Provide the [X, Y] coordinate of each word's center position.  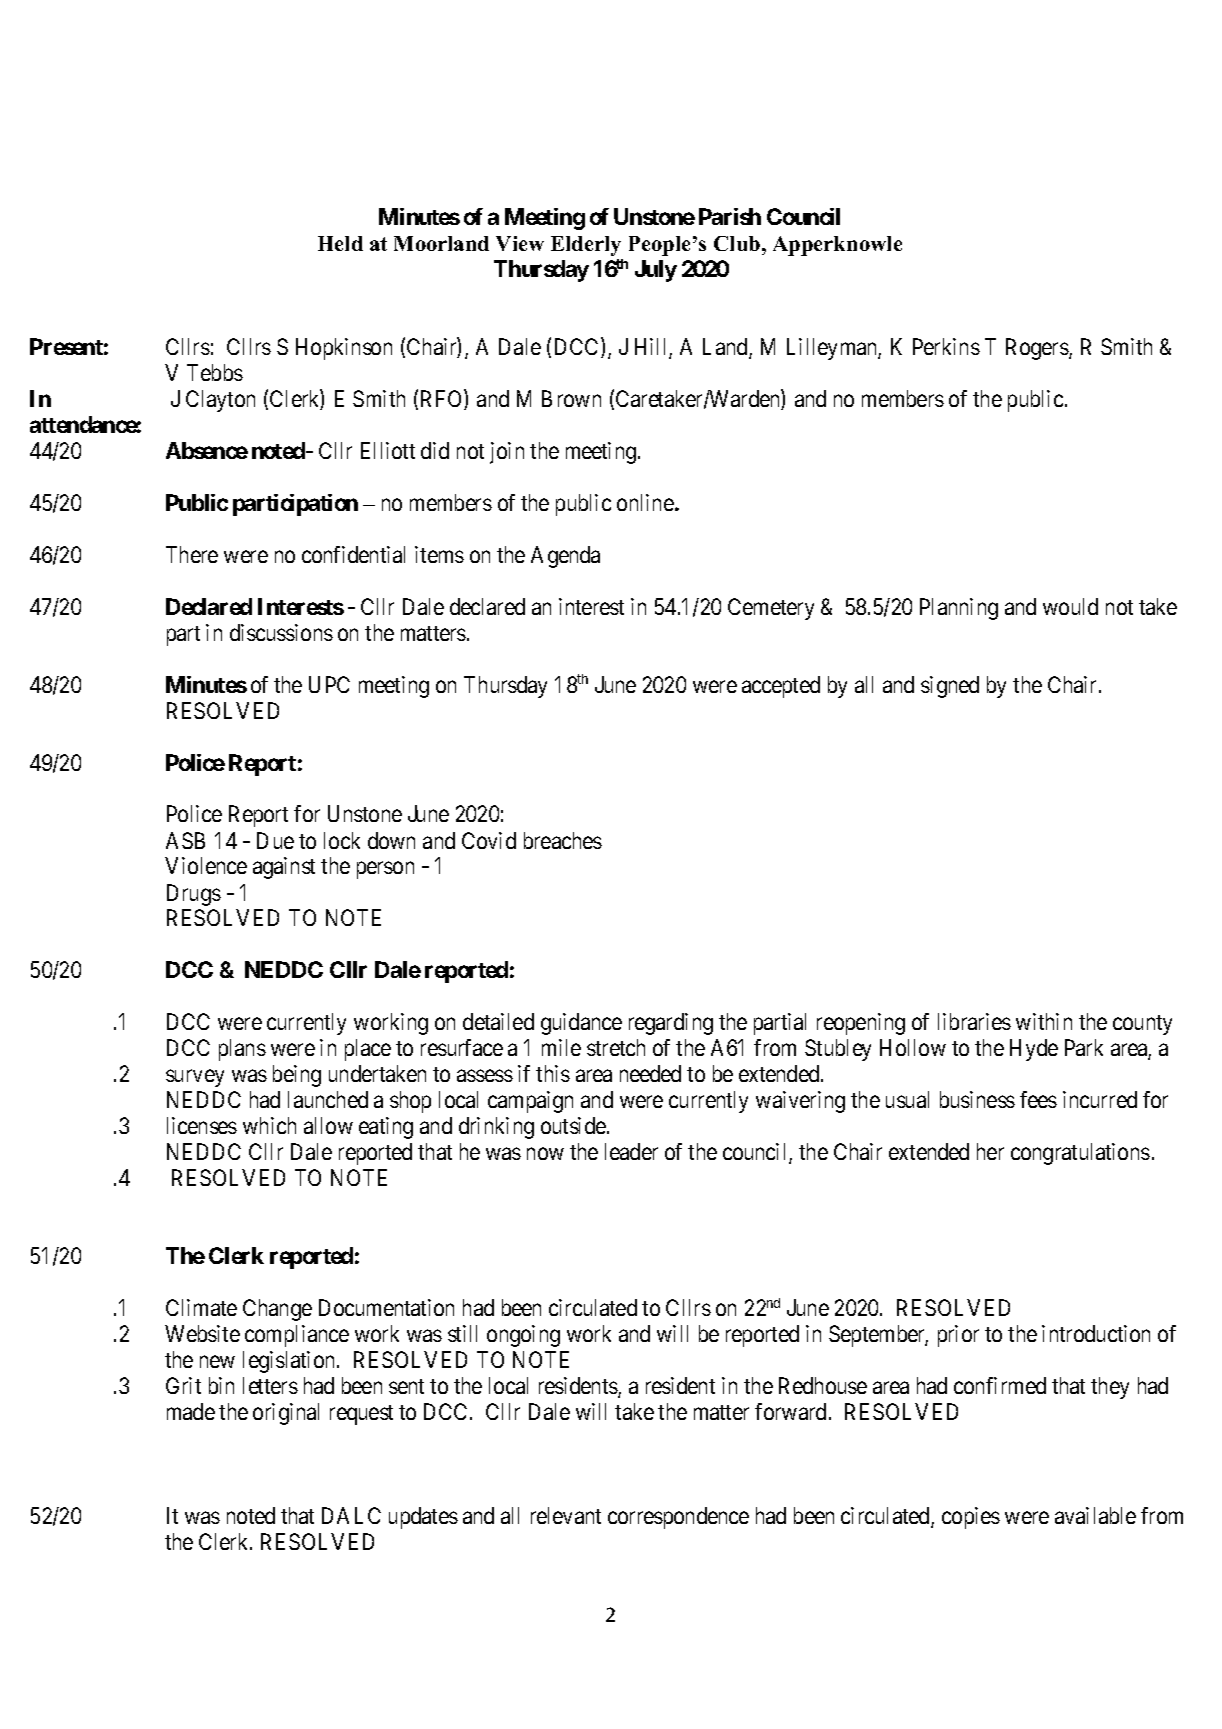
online [645, 502]
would [1070, 606]
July [656, 271]
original [286, 1414]
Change [277, 1310]
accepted [781, 687]
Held [340, 243]
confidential [353, 554]
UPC [329, 684]
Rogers [1038, 349]
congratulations [1080, 1154]
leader [631, 1151]
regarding [671, 1024]
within [1044, 1021]
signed [950, 687]
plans [242, 1050]
